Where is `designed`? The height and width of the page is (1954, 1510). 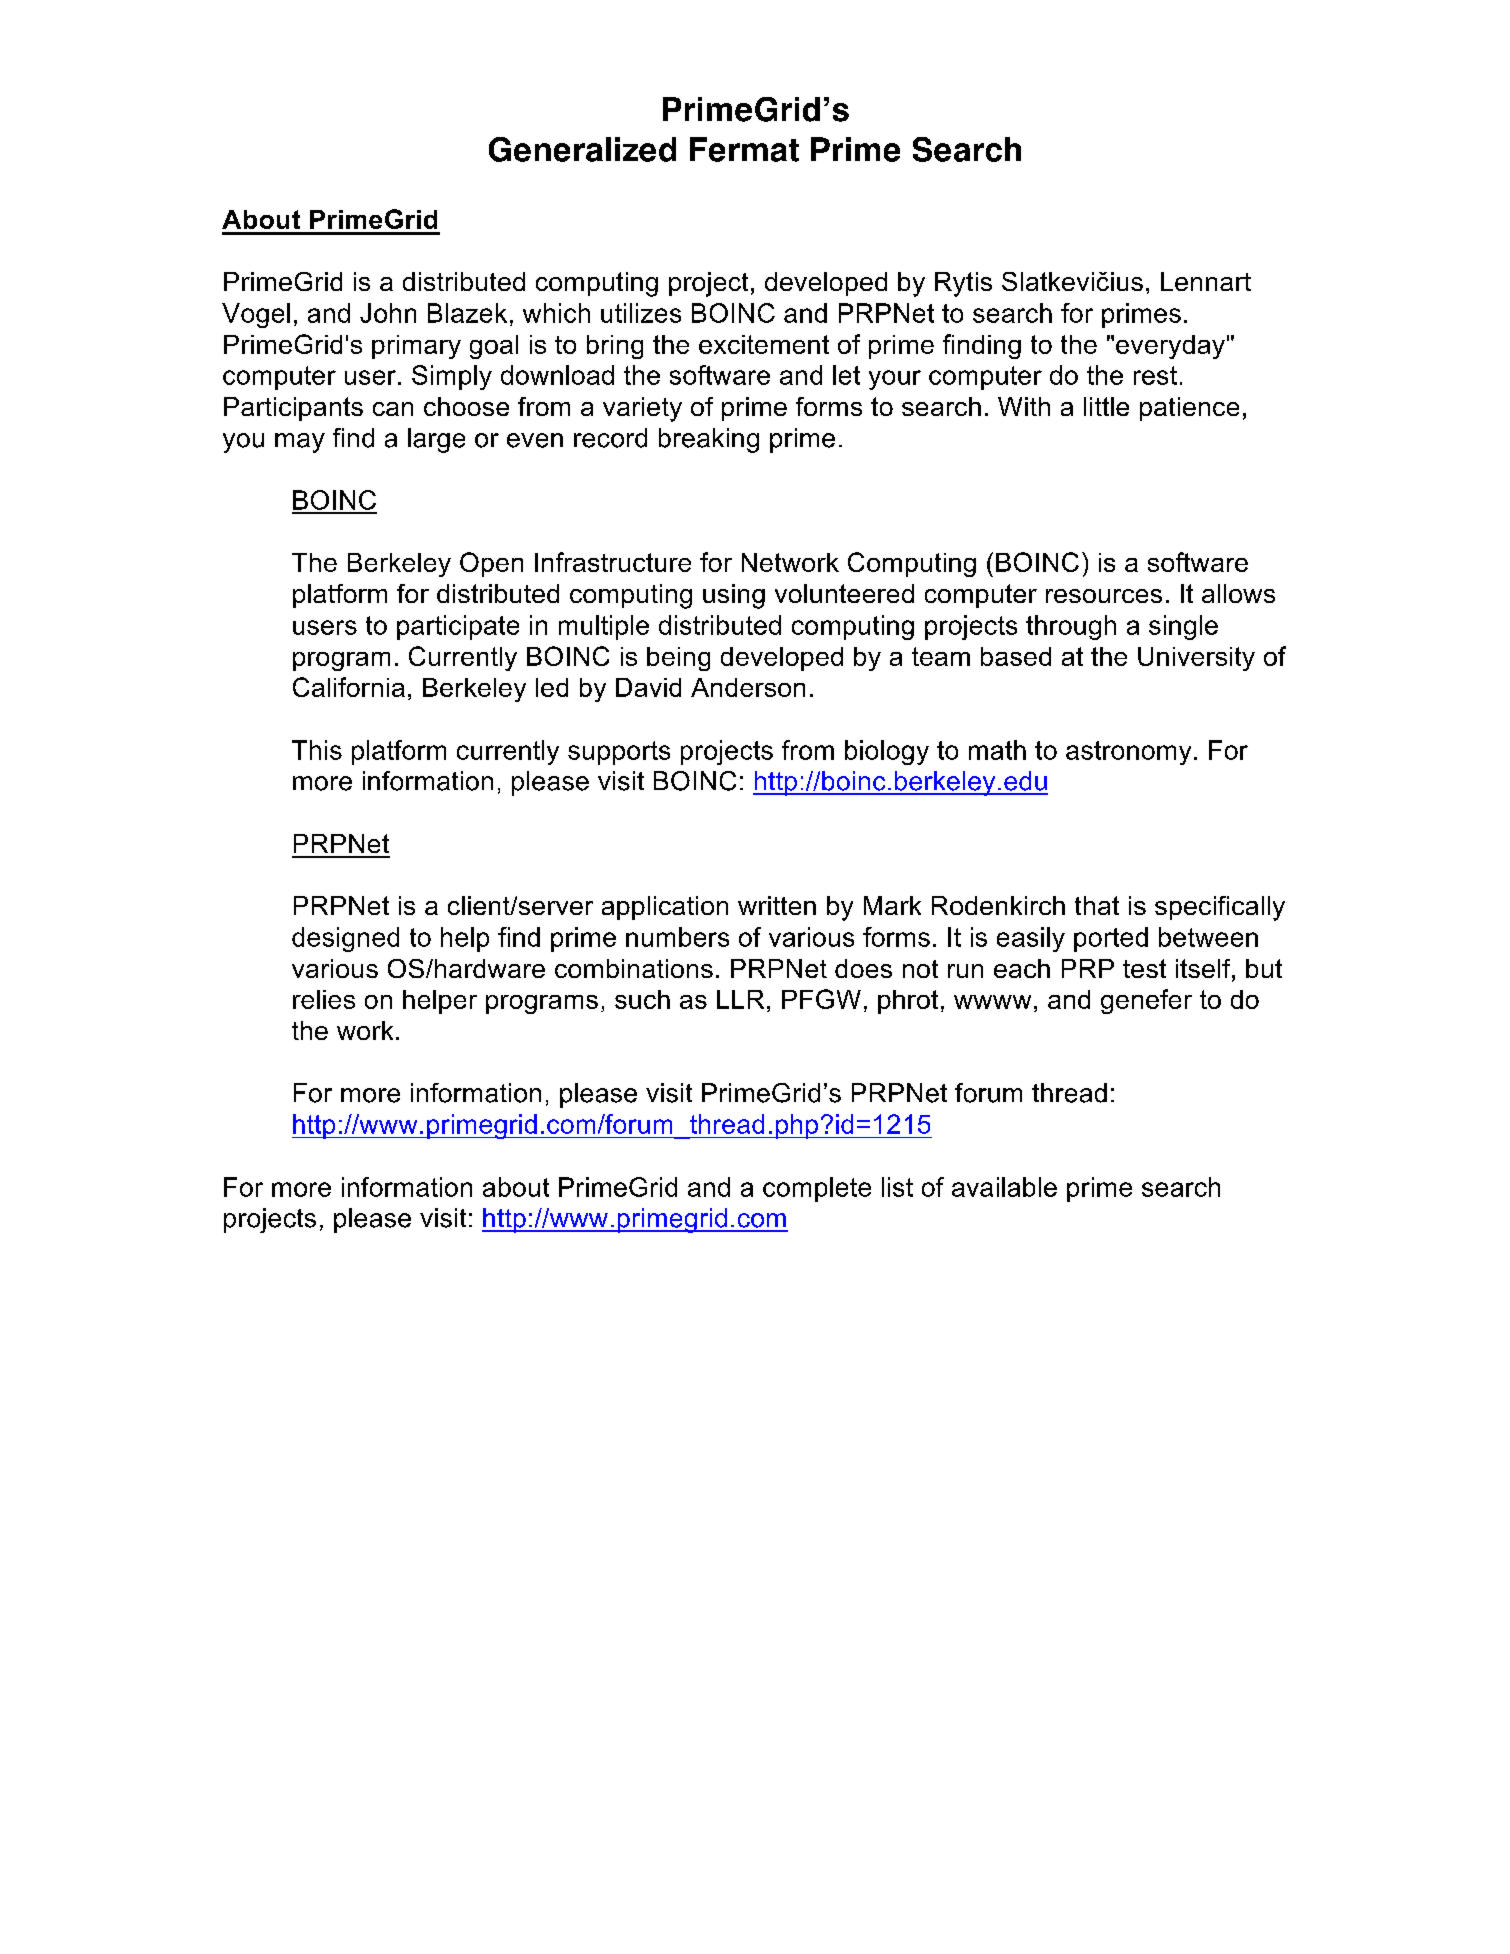 designed is located at coordinates (345, 939).
